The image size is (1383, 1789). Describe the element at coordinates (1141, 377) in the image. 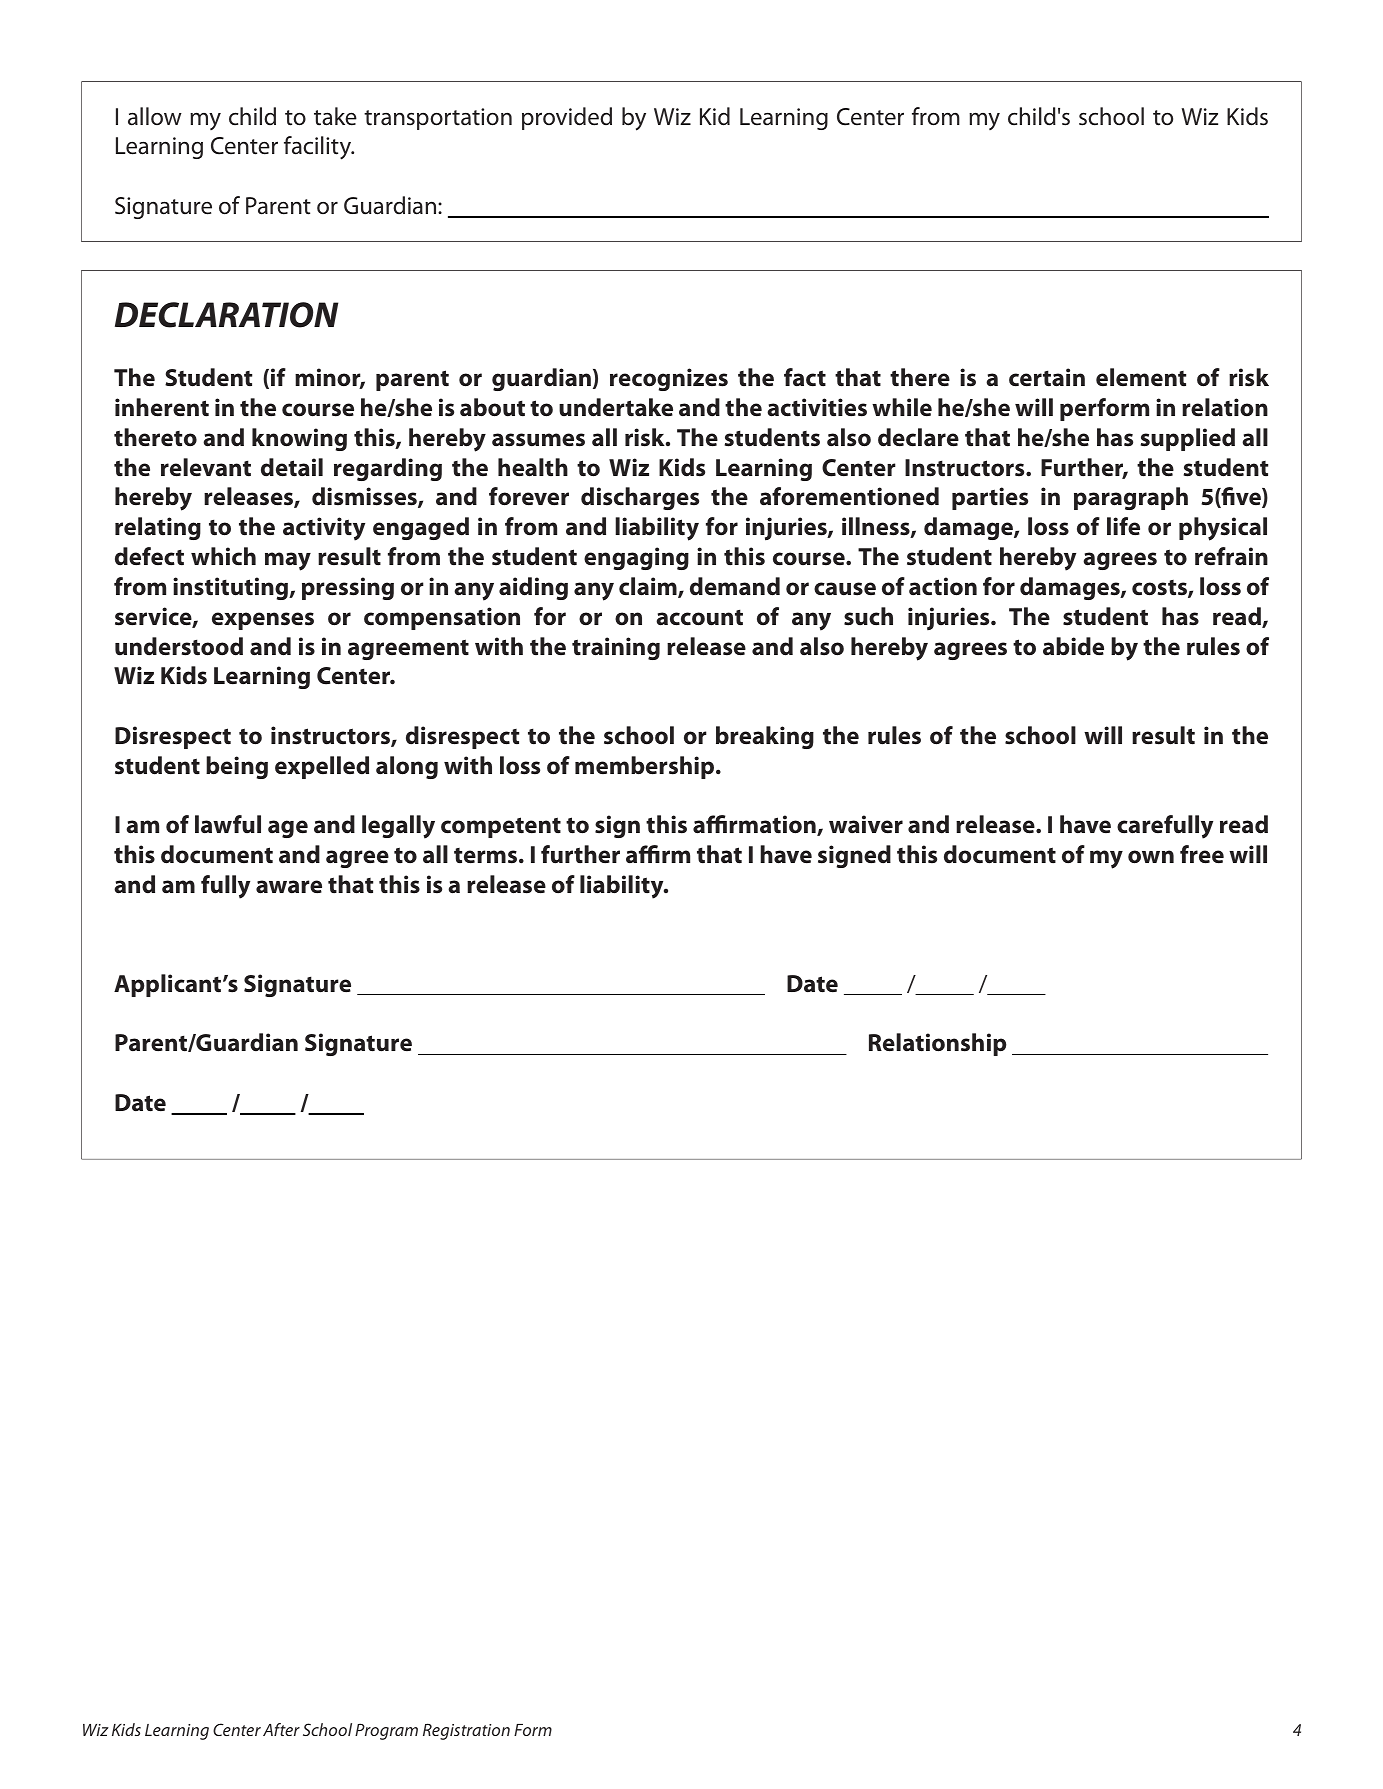

I see `element` at that location.
